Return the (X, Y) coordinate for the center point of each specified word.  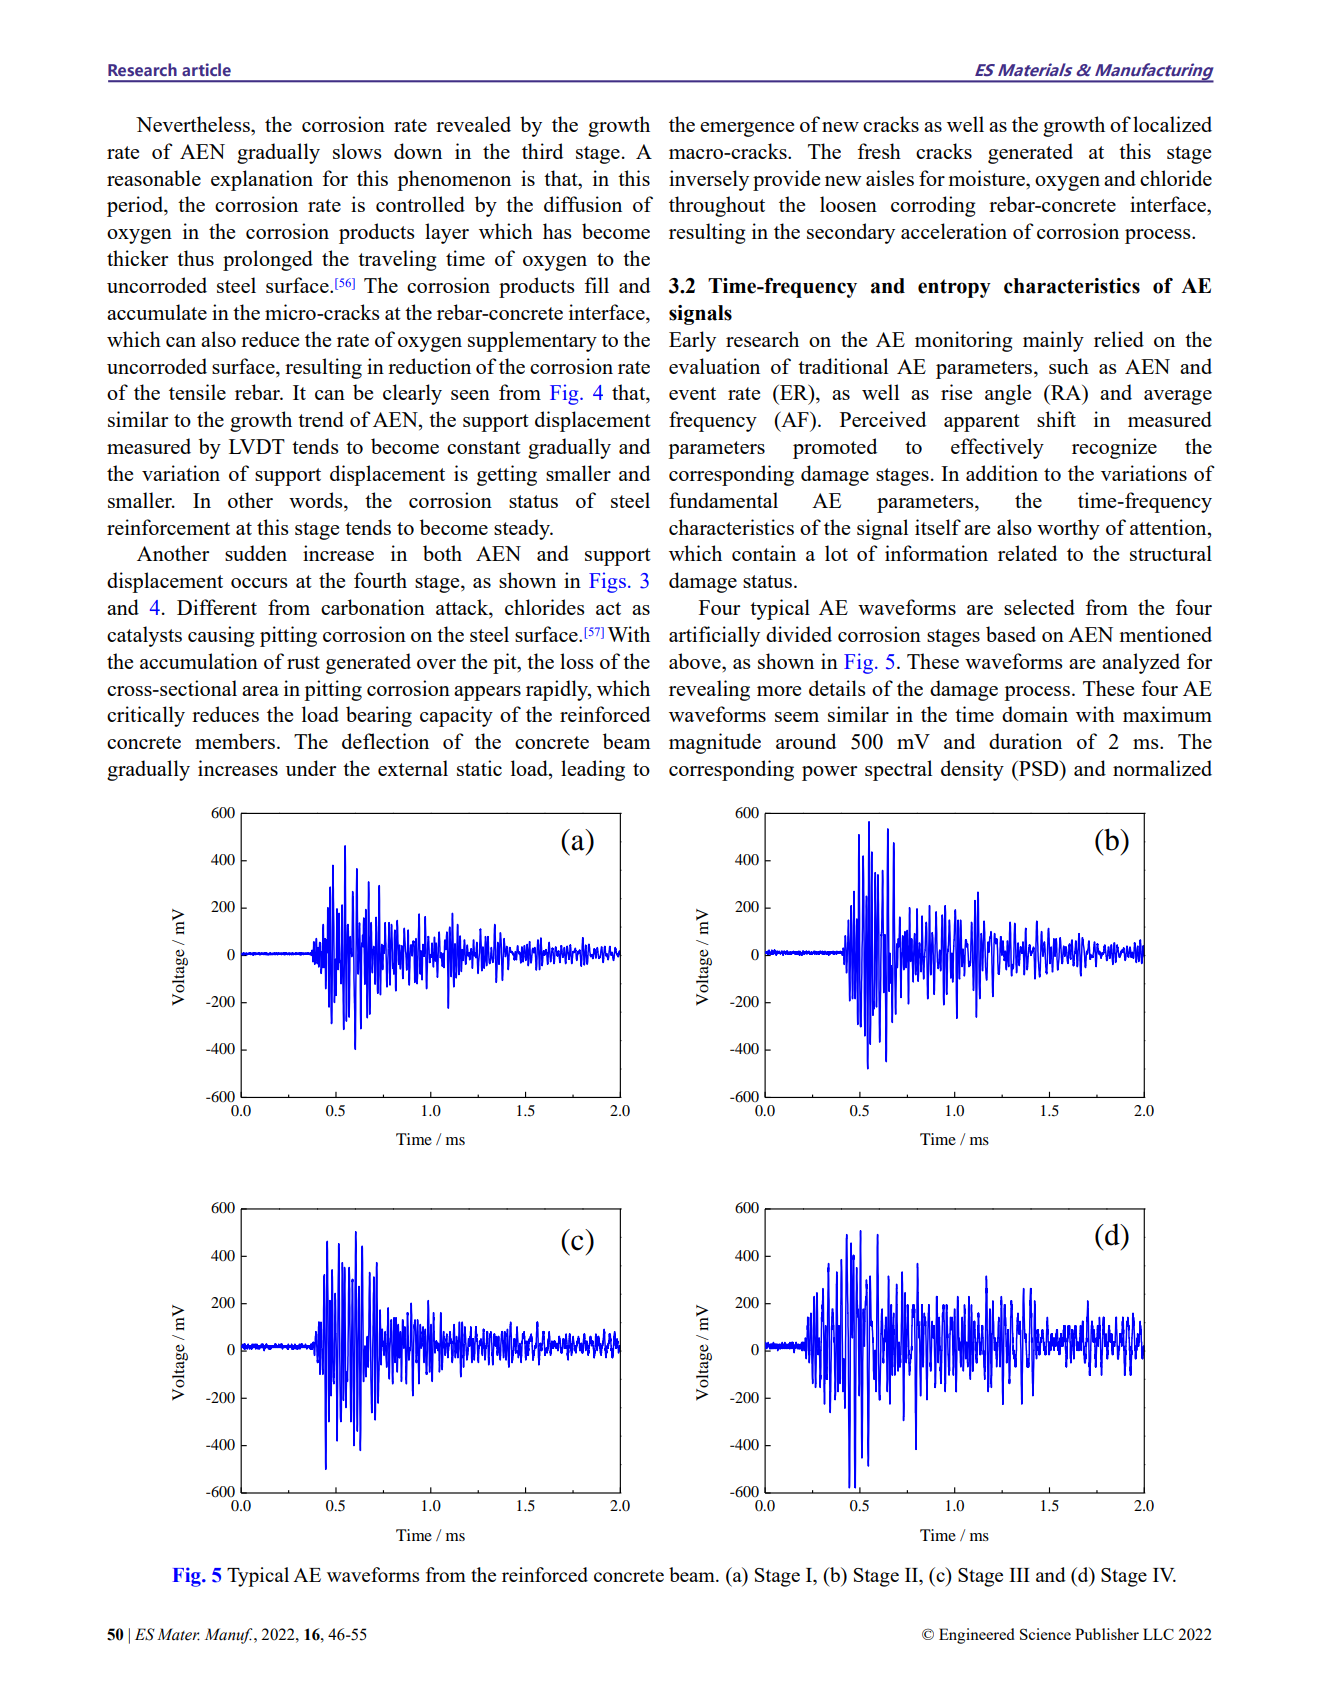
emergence (747, 129)
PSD (1039, 768)
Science (1045, 1634)
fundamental (723, 500)
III (1019, 1575)
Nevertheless (194, 124)
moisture (987, 178)
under (311, 768)
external (413, 768)
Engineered (977, 1636)
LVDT (257, 446)
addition (1002, 473)
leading (593, 770)
